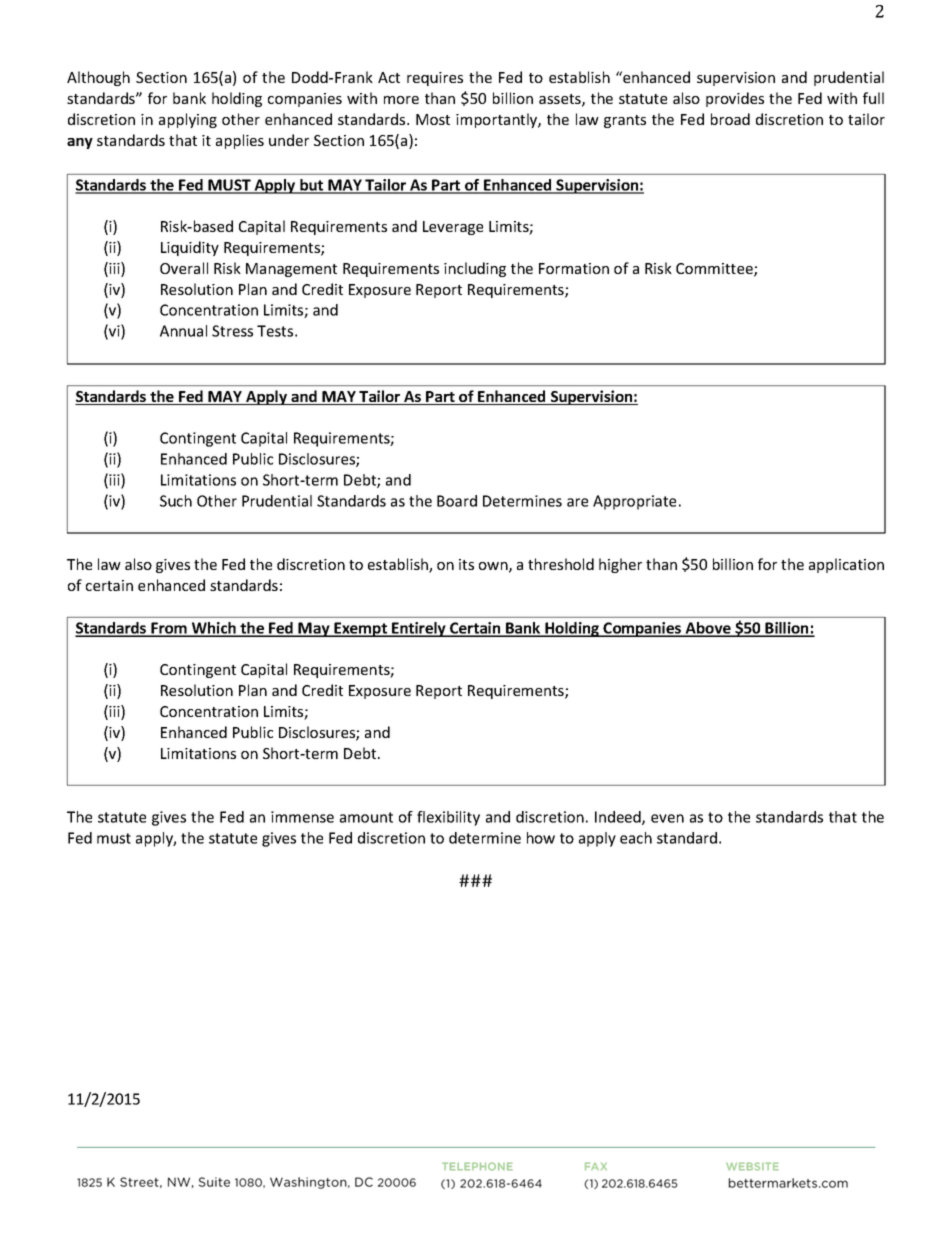 The height and width of the screenshot is (1233, 952). Describe the element at coordinates (634, 502) in the screenshot. I see `Appropriate` at that location.
